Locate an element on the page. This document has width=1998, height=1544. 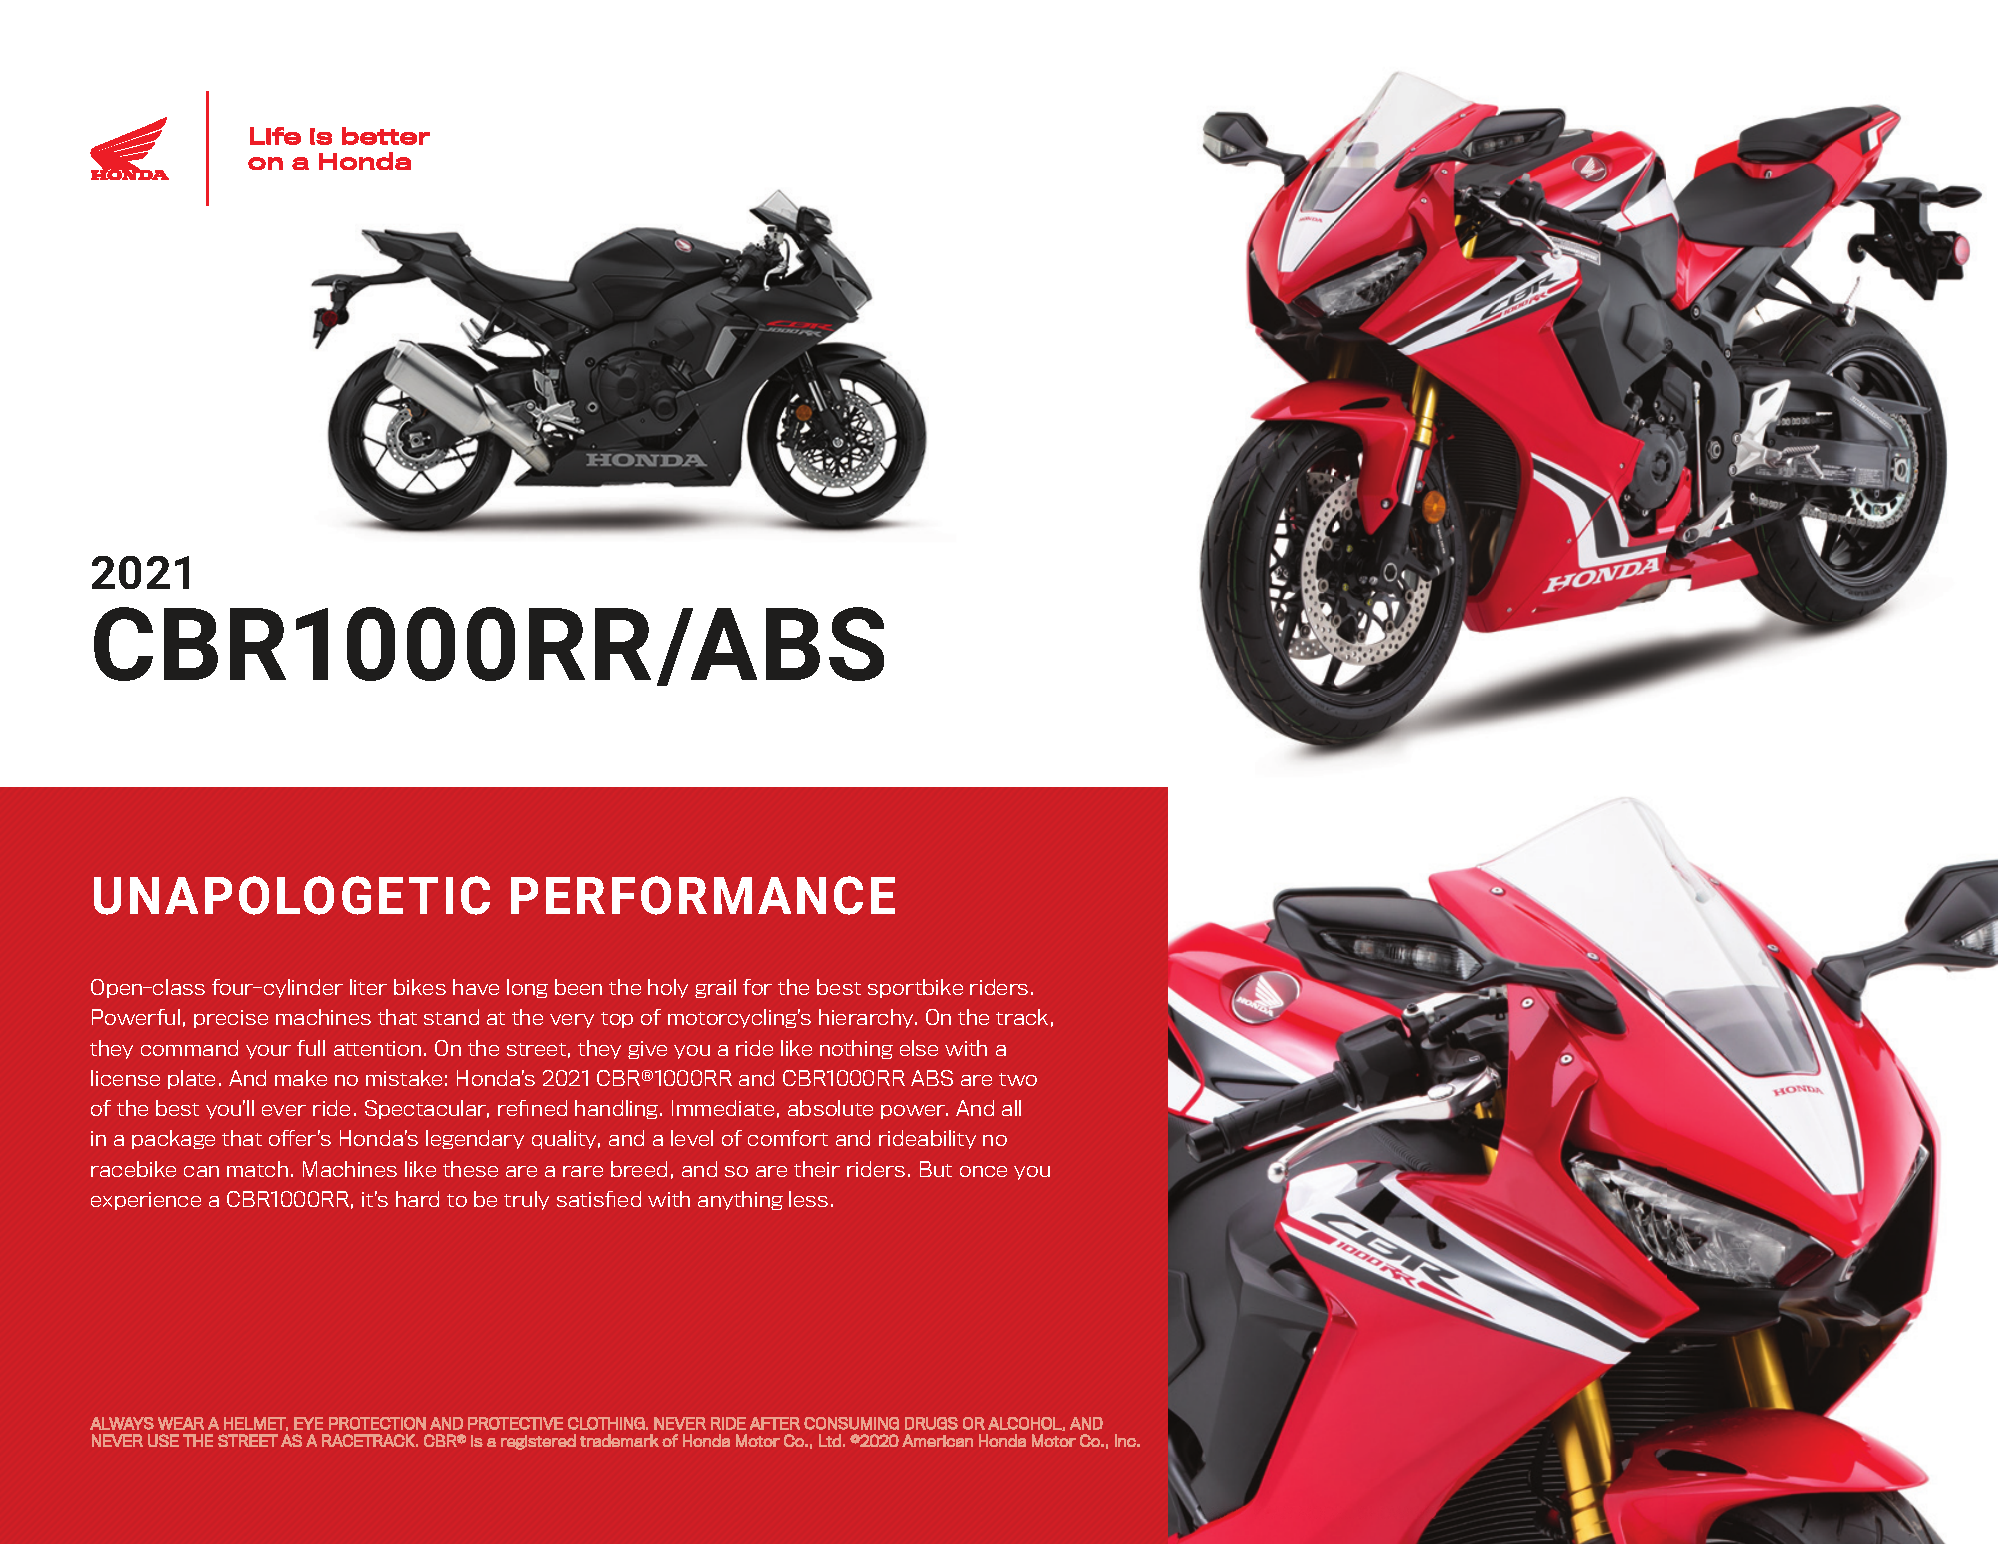
UNAPOLOGETIC is located at coordinates (292, 895).
